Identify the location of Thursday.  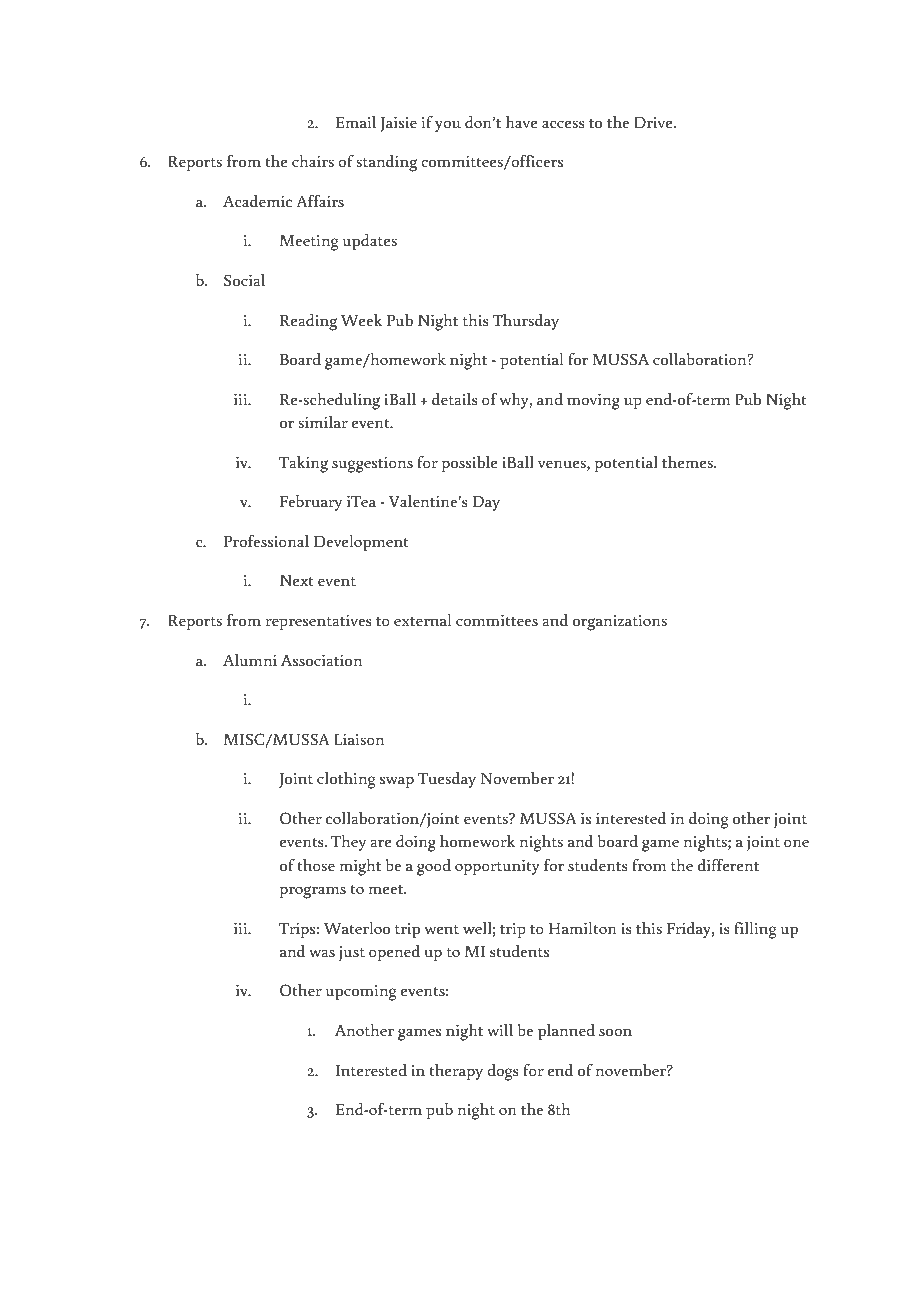
(526, 322).
